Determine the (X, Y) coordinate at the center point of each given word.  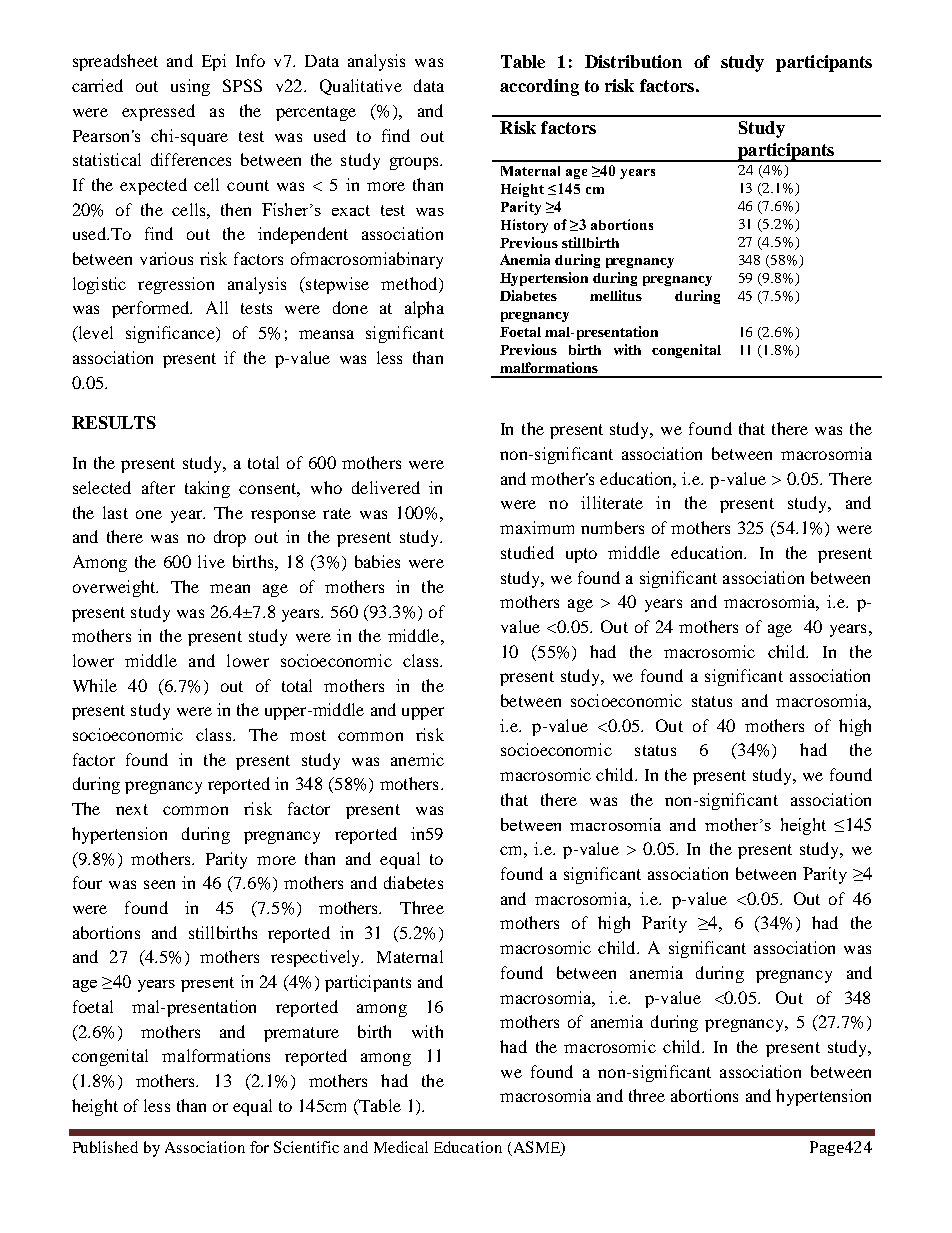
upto (581, 555)
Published (105, 1147)
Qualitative (361, 87)
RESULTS (114, 422)
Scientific (306, 1147)
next (132, 809)
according (539, 87)
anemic (417, 759)
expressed (158, 112)
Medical (401, 1147)
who (326, 487)
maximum (537, 527)
